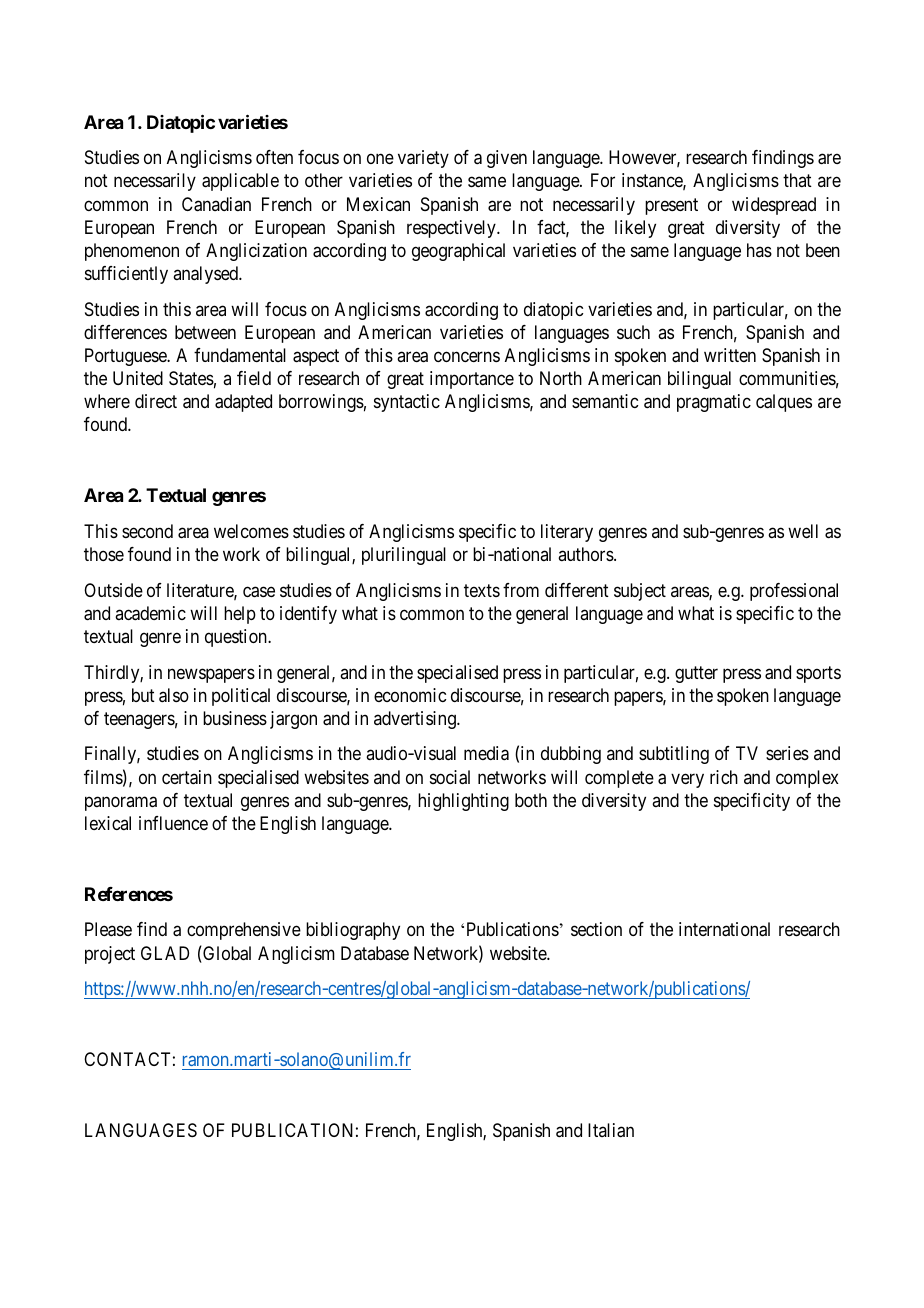  Describe the element at coordinates (165, 953) in the screenshot. I see `GLAD` at that location.
